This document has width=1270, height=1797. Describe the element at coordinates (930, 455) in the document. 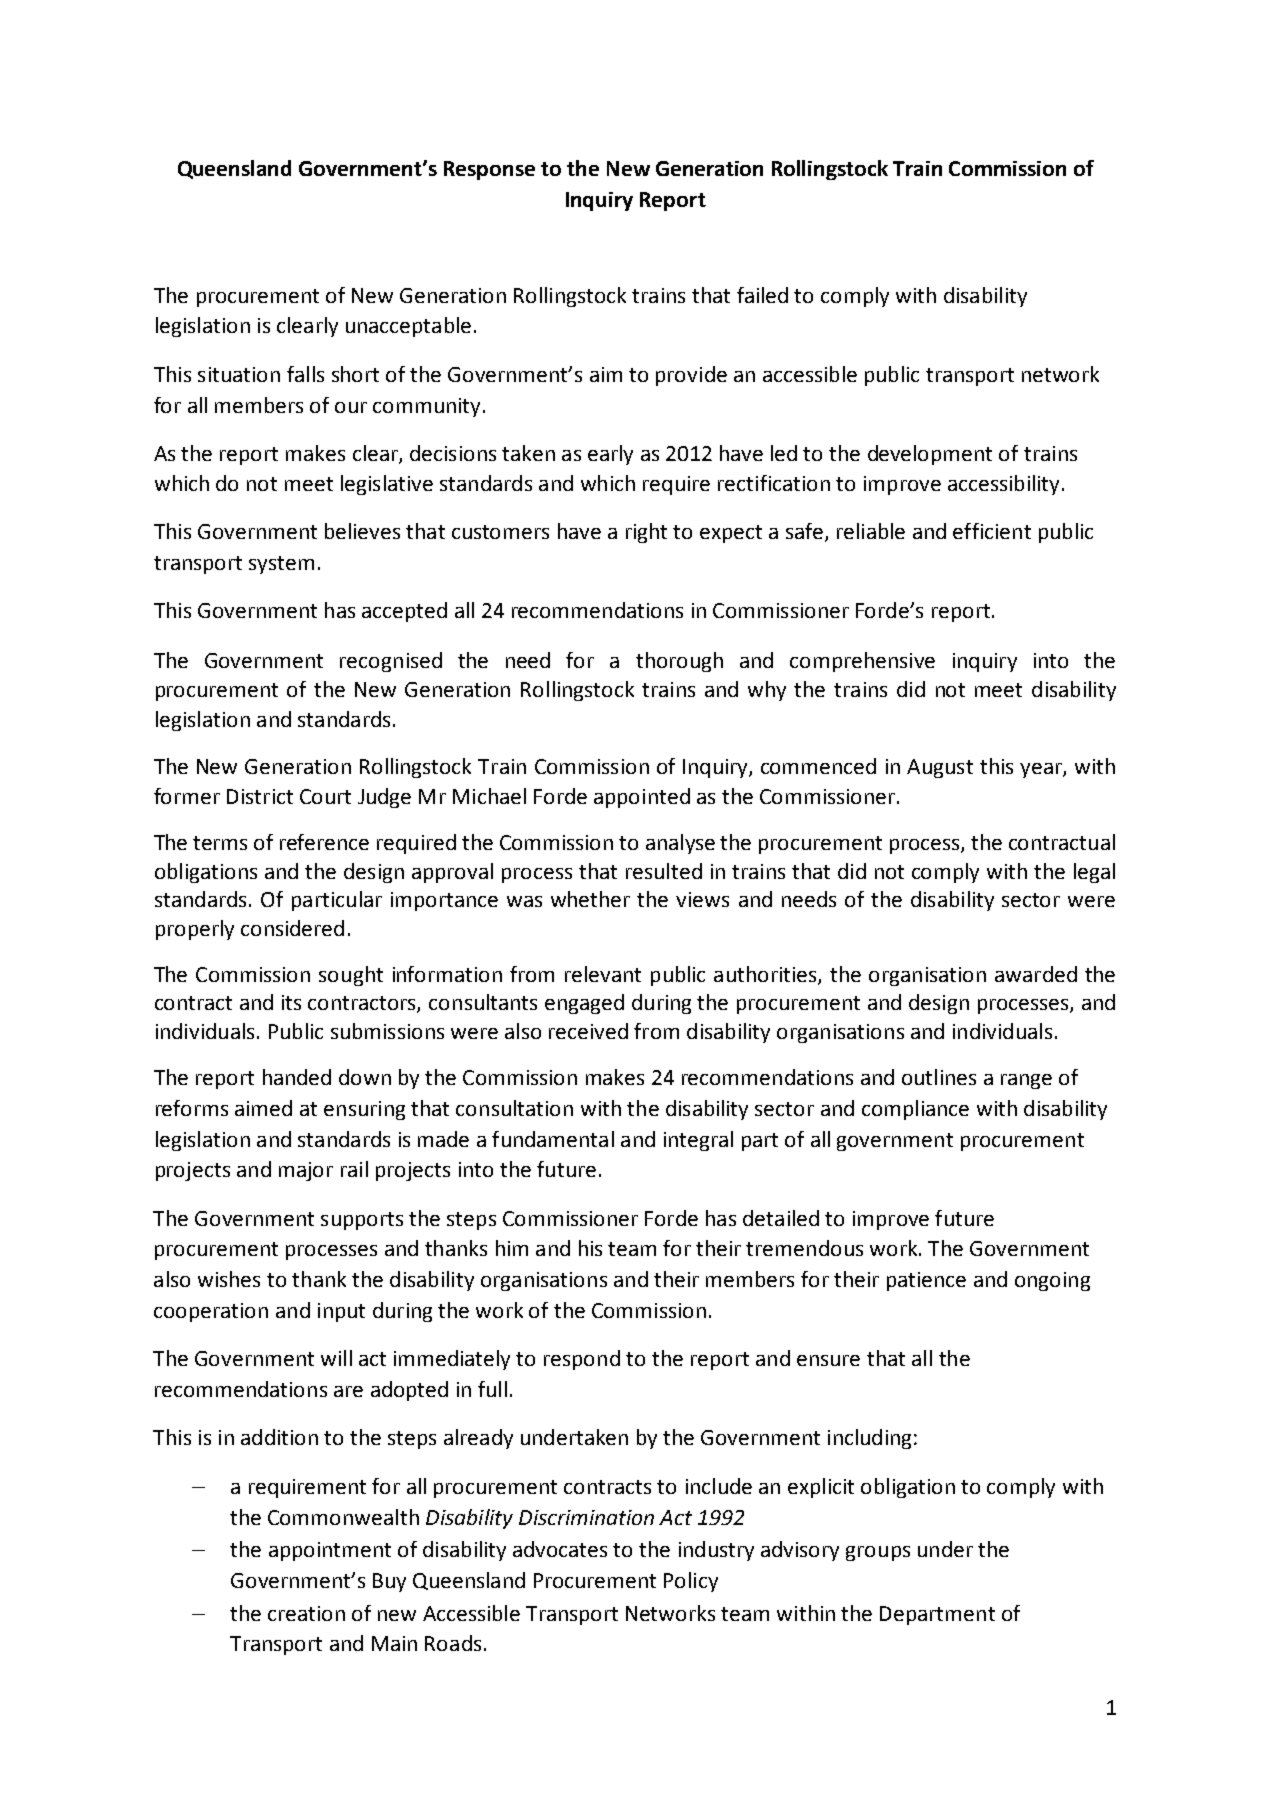

I see `development` at that location.
